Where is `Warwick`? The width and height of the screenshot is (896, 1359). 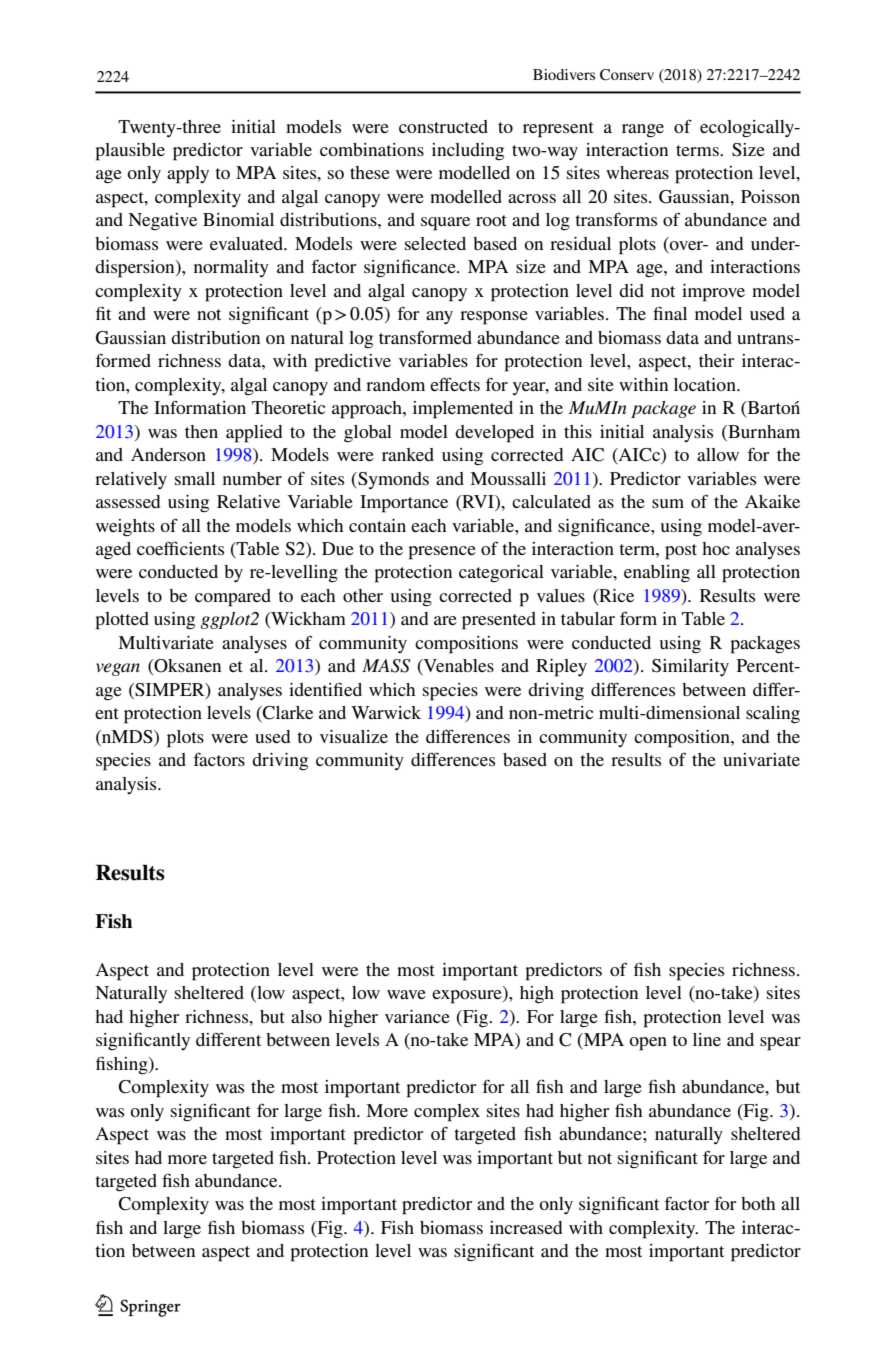 Warwick is located at coordinates (386, 712).
